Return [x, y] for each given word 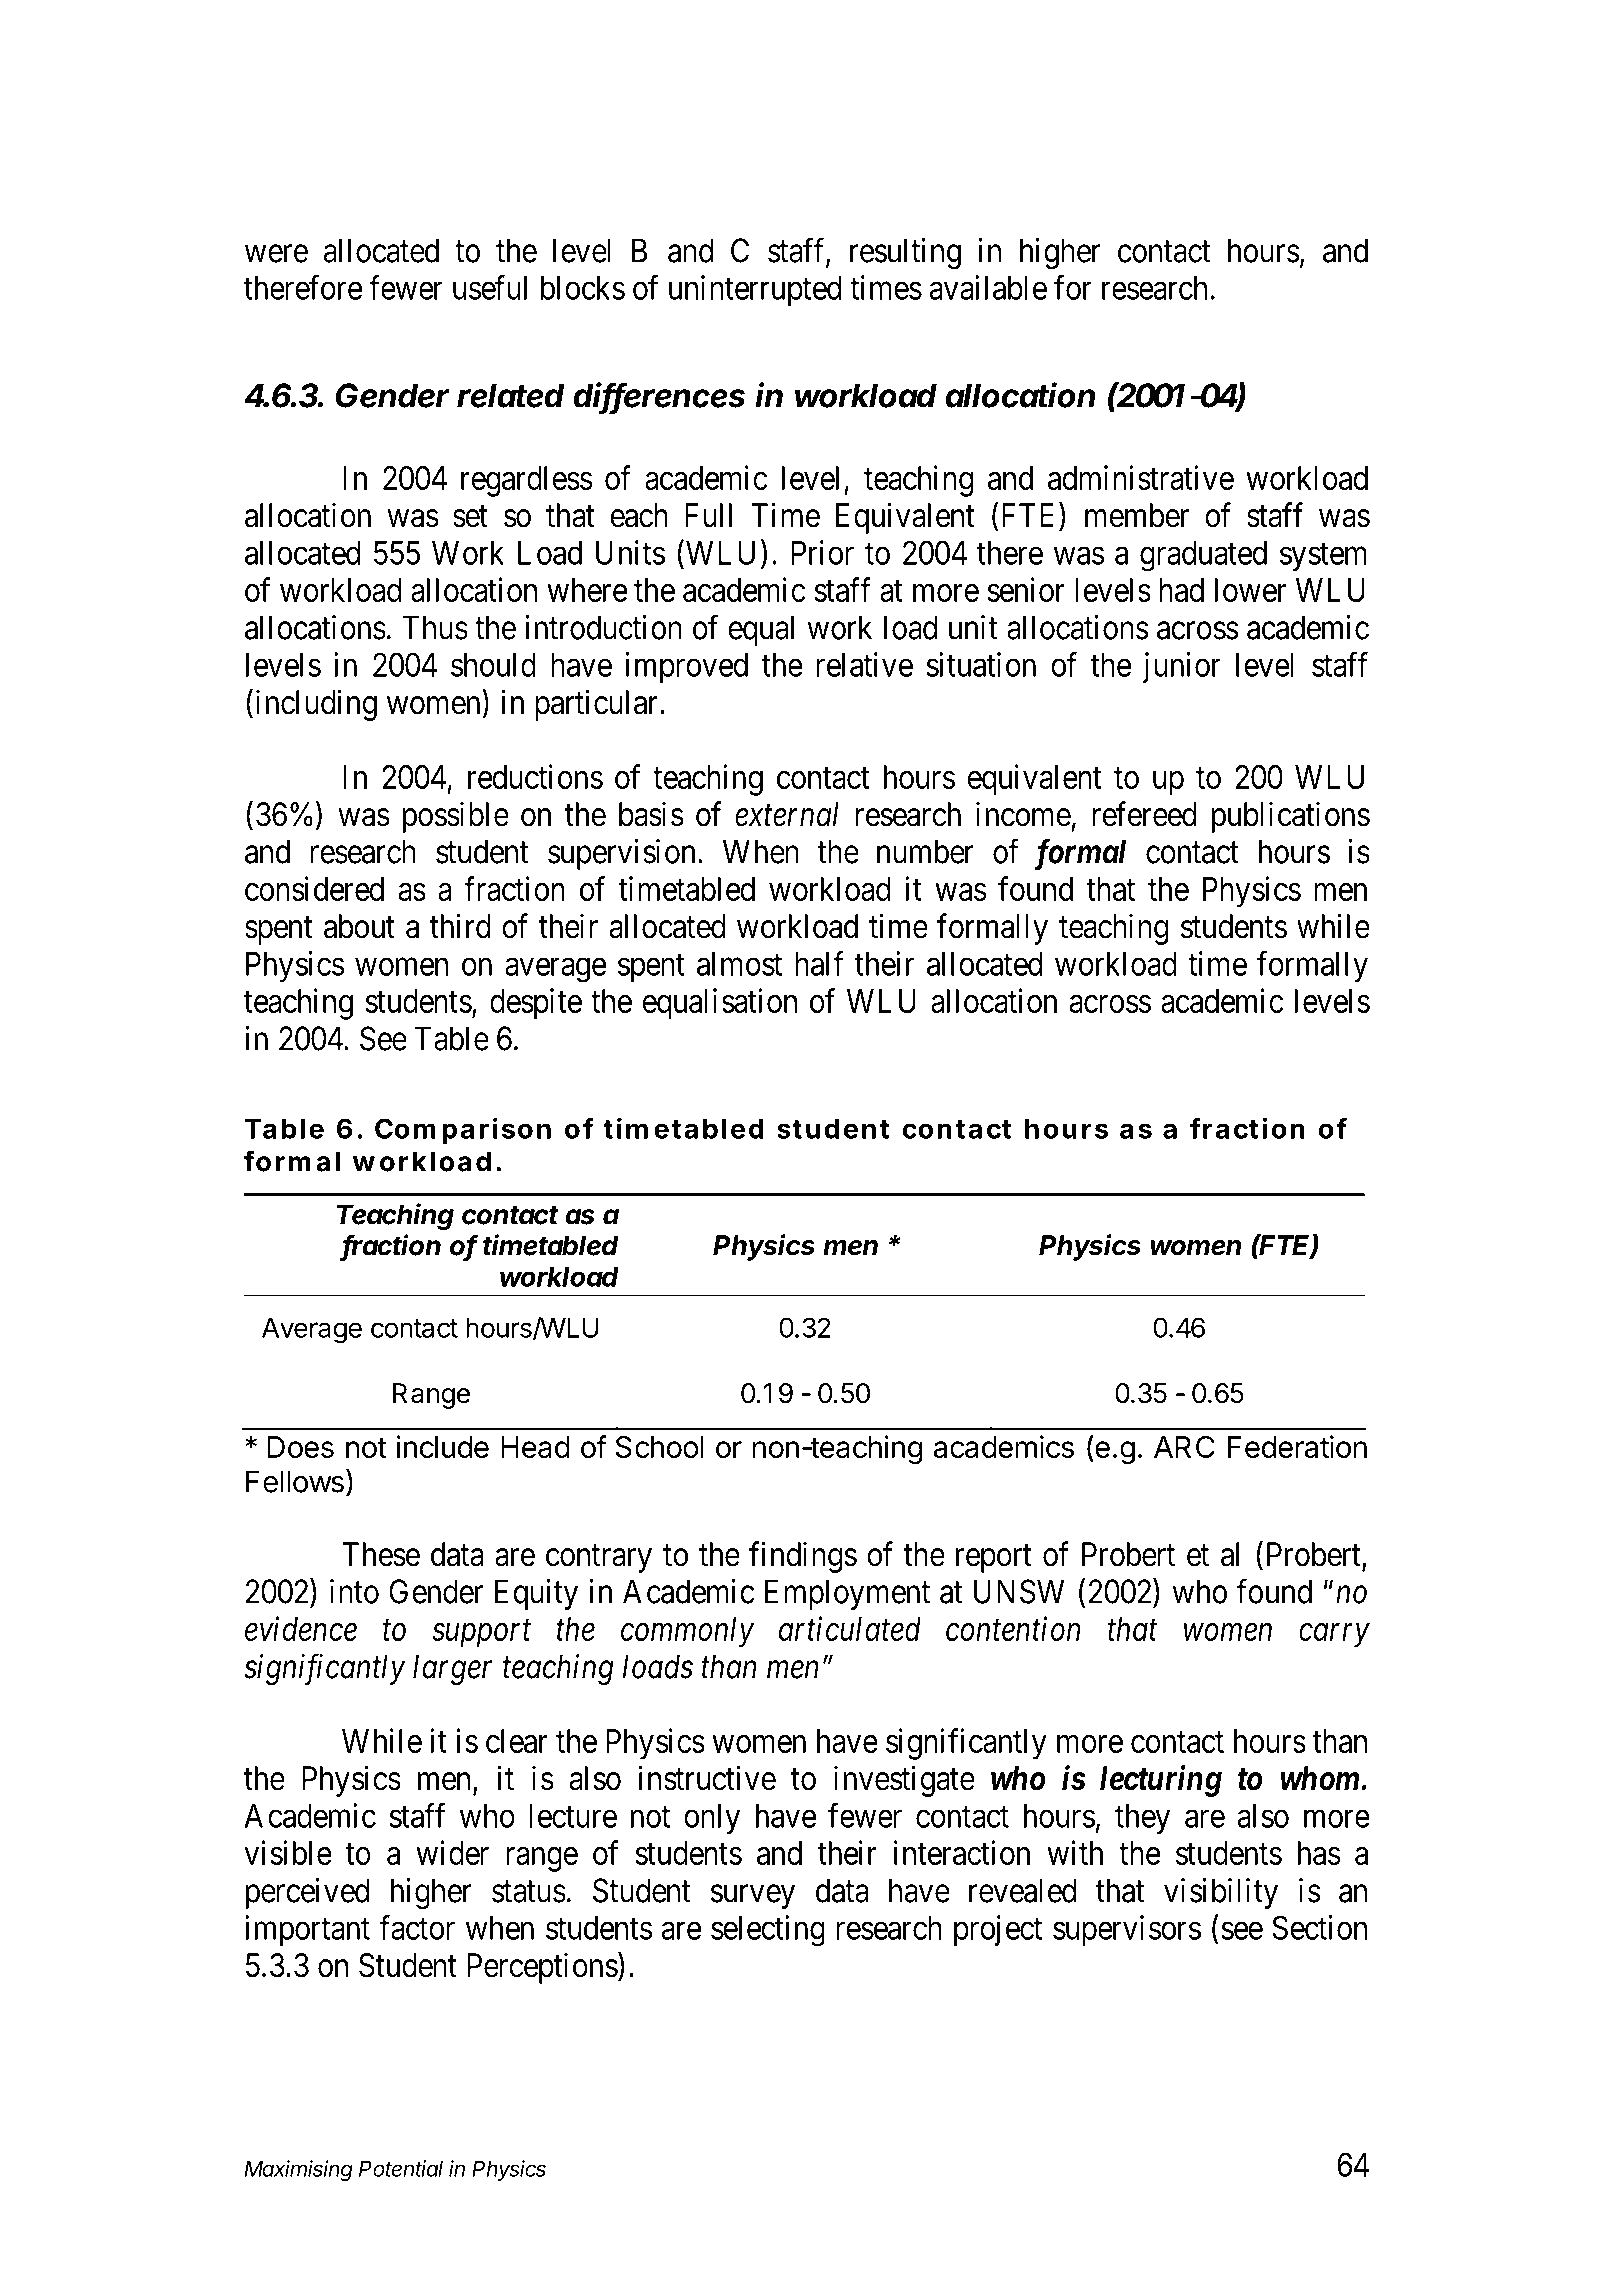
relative [864, 664]
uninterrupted [755, 290]
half [819, 963]
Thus [435, 627]
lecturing [1161, 1781]
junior [1182, 667]
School [660, 1447]
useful [490, 287]
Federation [1297, 1446]
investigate [904, 1781]
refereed [1144, 814]
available [988, 287]
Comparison [463, 1130]
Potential [401, 2168]
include [443, 1446]
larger [452, 1670]
